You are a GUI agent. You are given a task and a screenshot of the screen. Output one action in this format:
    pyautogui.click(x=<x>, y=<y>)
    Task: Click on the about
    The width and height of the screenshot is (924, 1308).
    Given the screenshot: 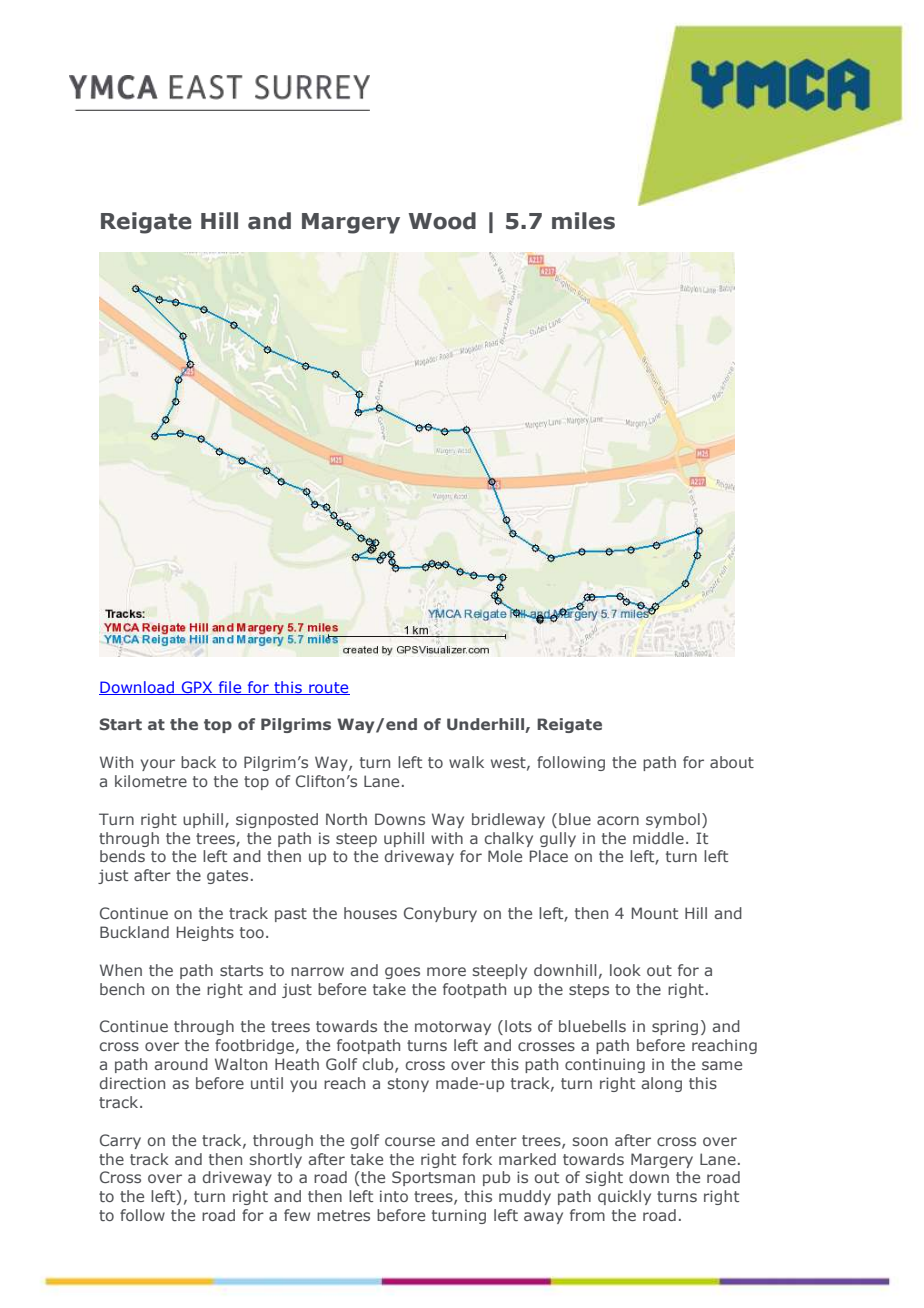 What is the action you would take?
    pyautogui.click(x=732, y=762)
